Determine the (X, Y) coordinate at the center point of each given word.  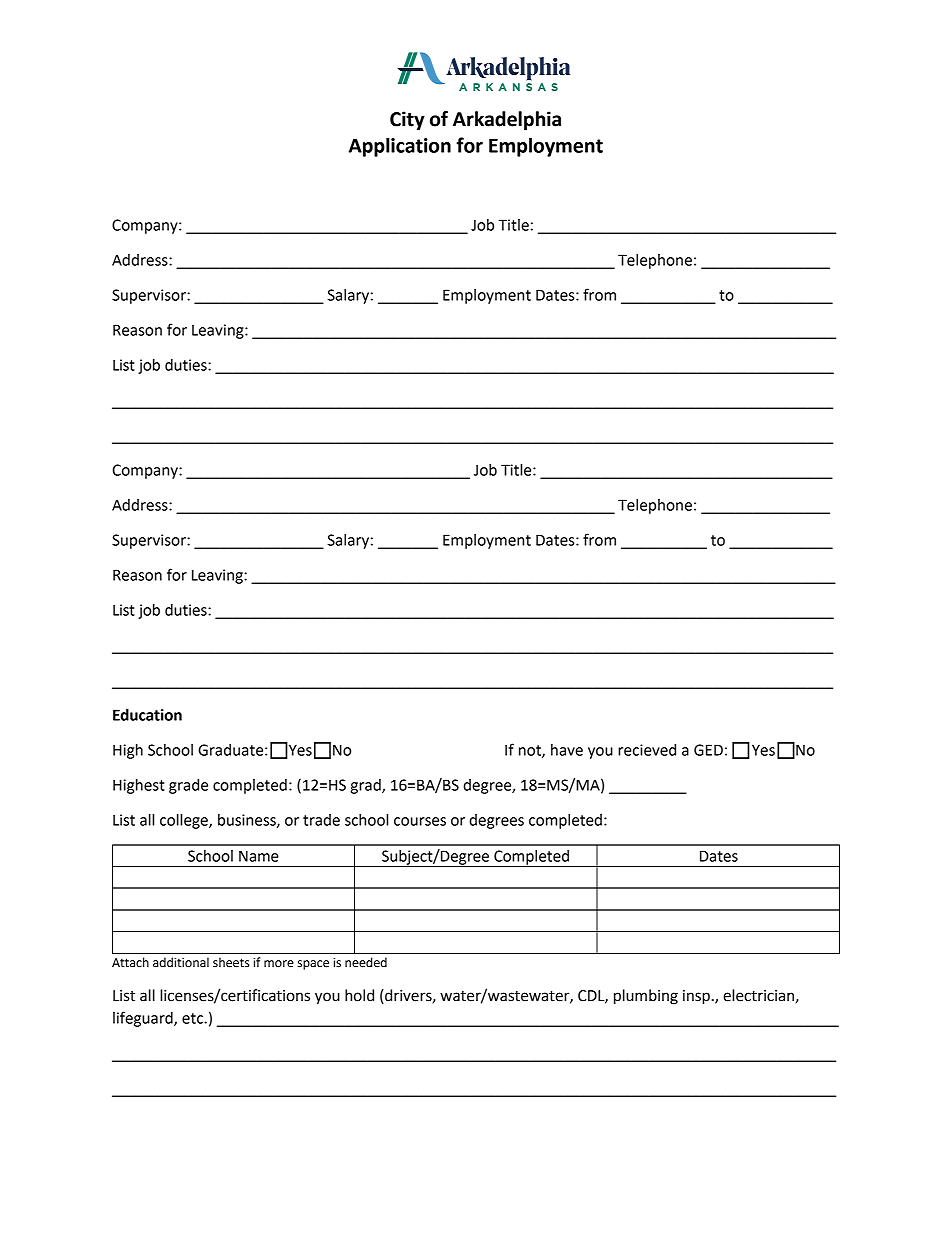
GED (708, 750)
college (185, 821)
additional (181, 962)
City (407, 120)
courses (420, 821)
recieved (647, 750)
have (567, 750)
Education (147, 715)
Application (400, 147)
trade (321, 820)
